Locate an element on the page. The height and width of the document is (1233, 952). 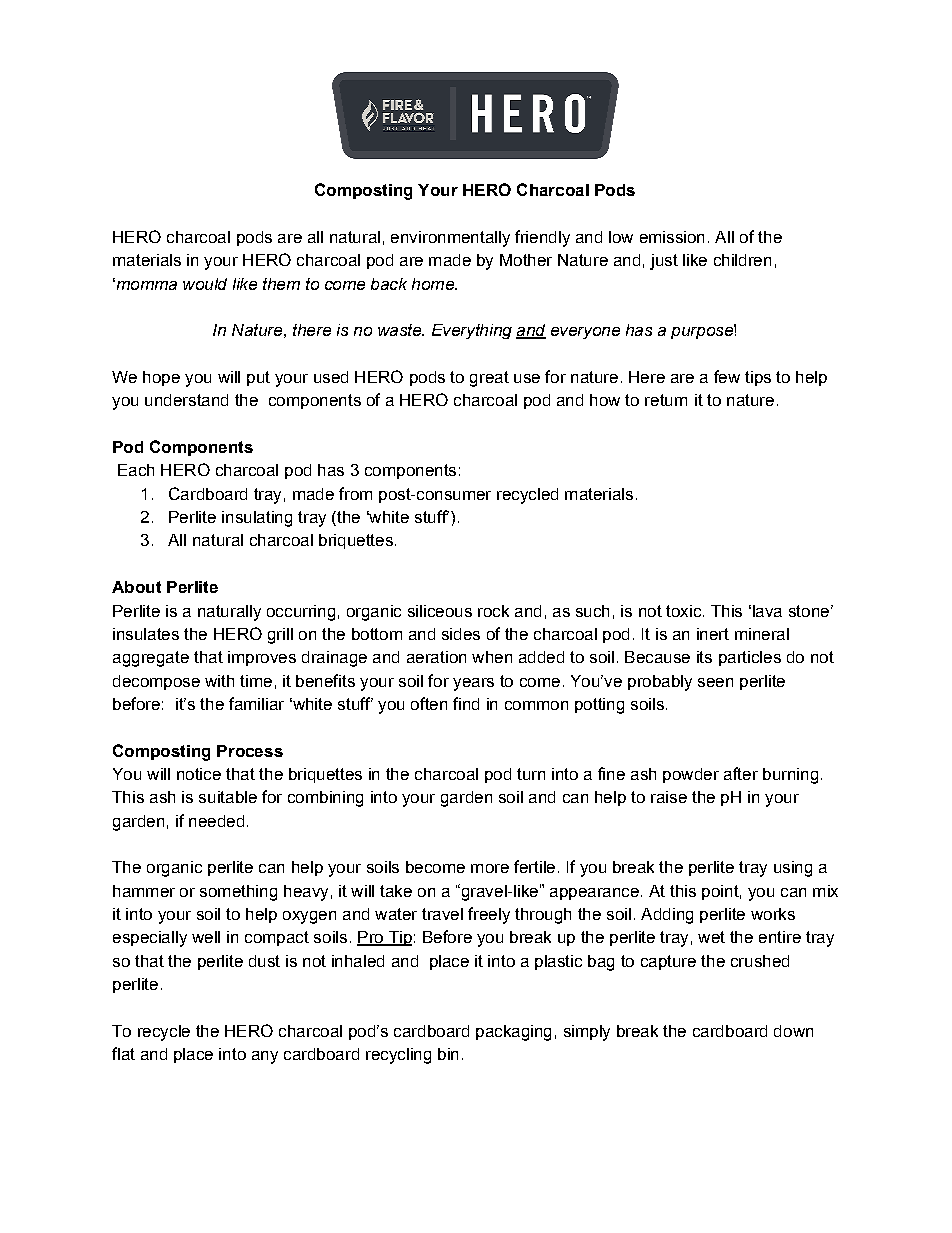
more is located at coordinates (490, 868).
